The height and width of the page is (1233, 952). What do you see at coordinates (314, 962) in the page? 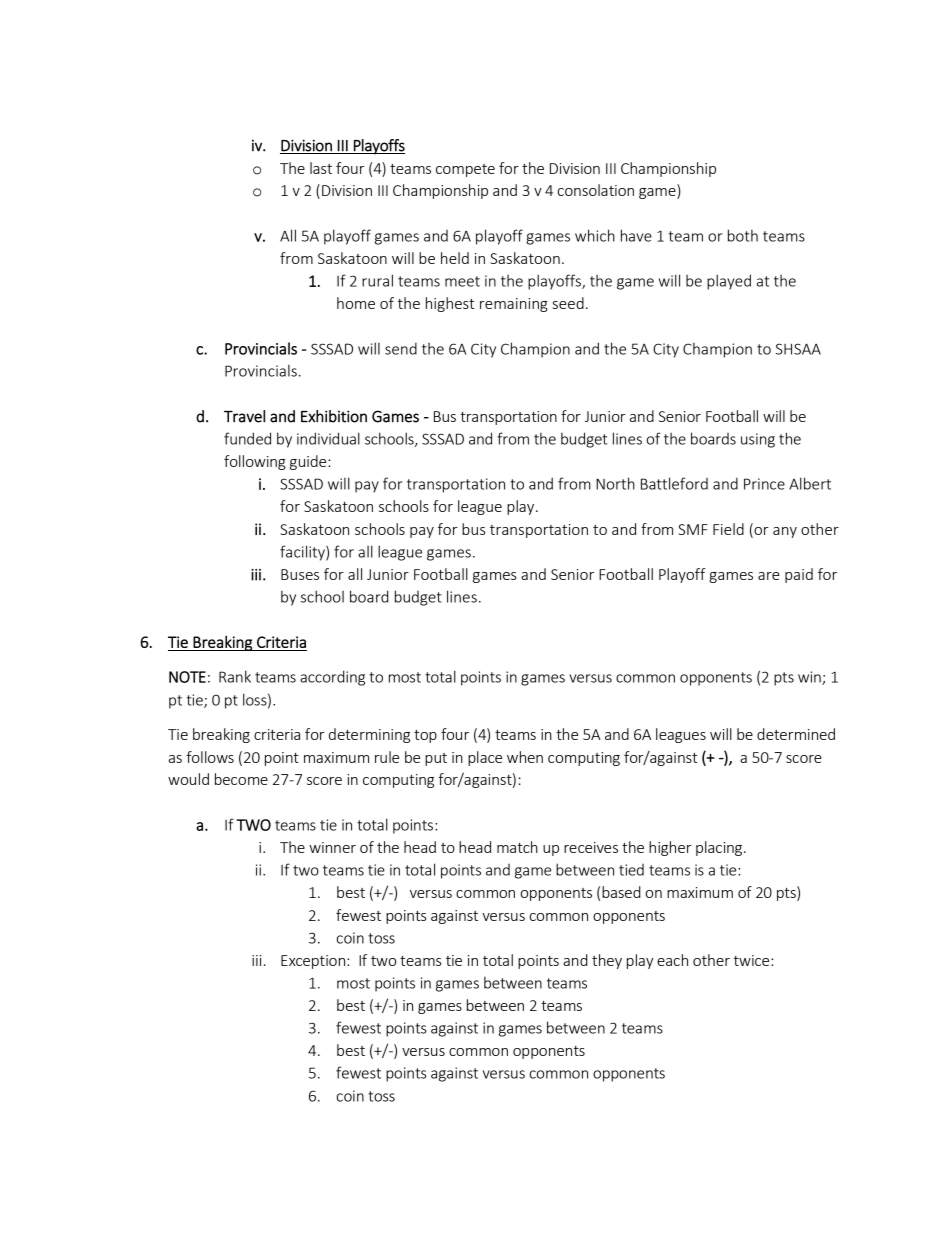
I see `Exception` at bounding box center [314, 962].
